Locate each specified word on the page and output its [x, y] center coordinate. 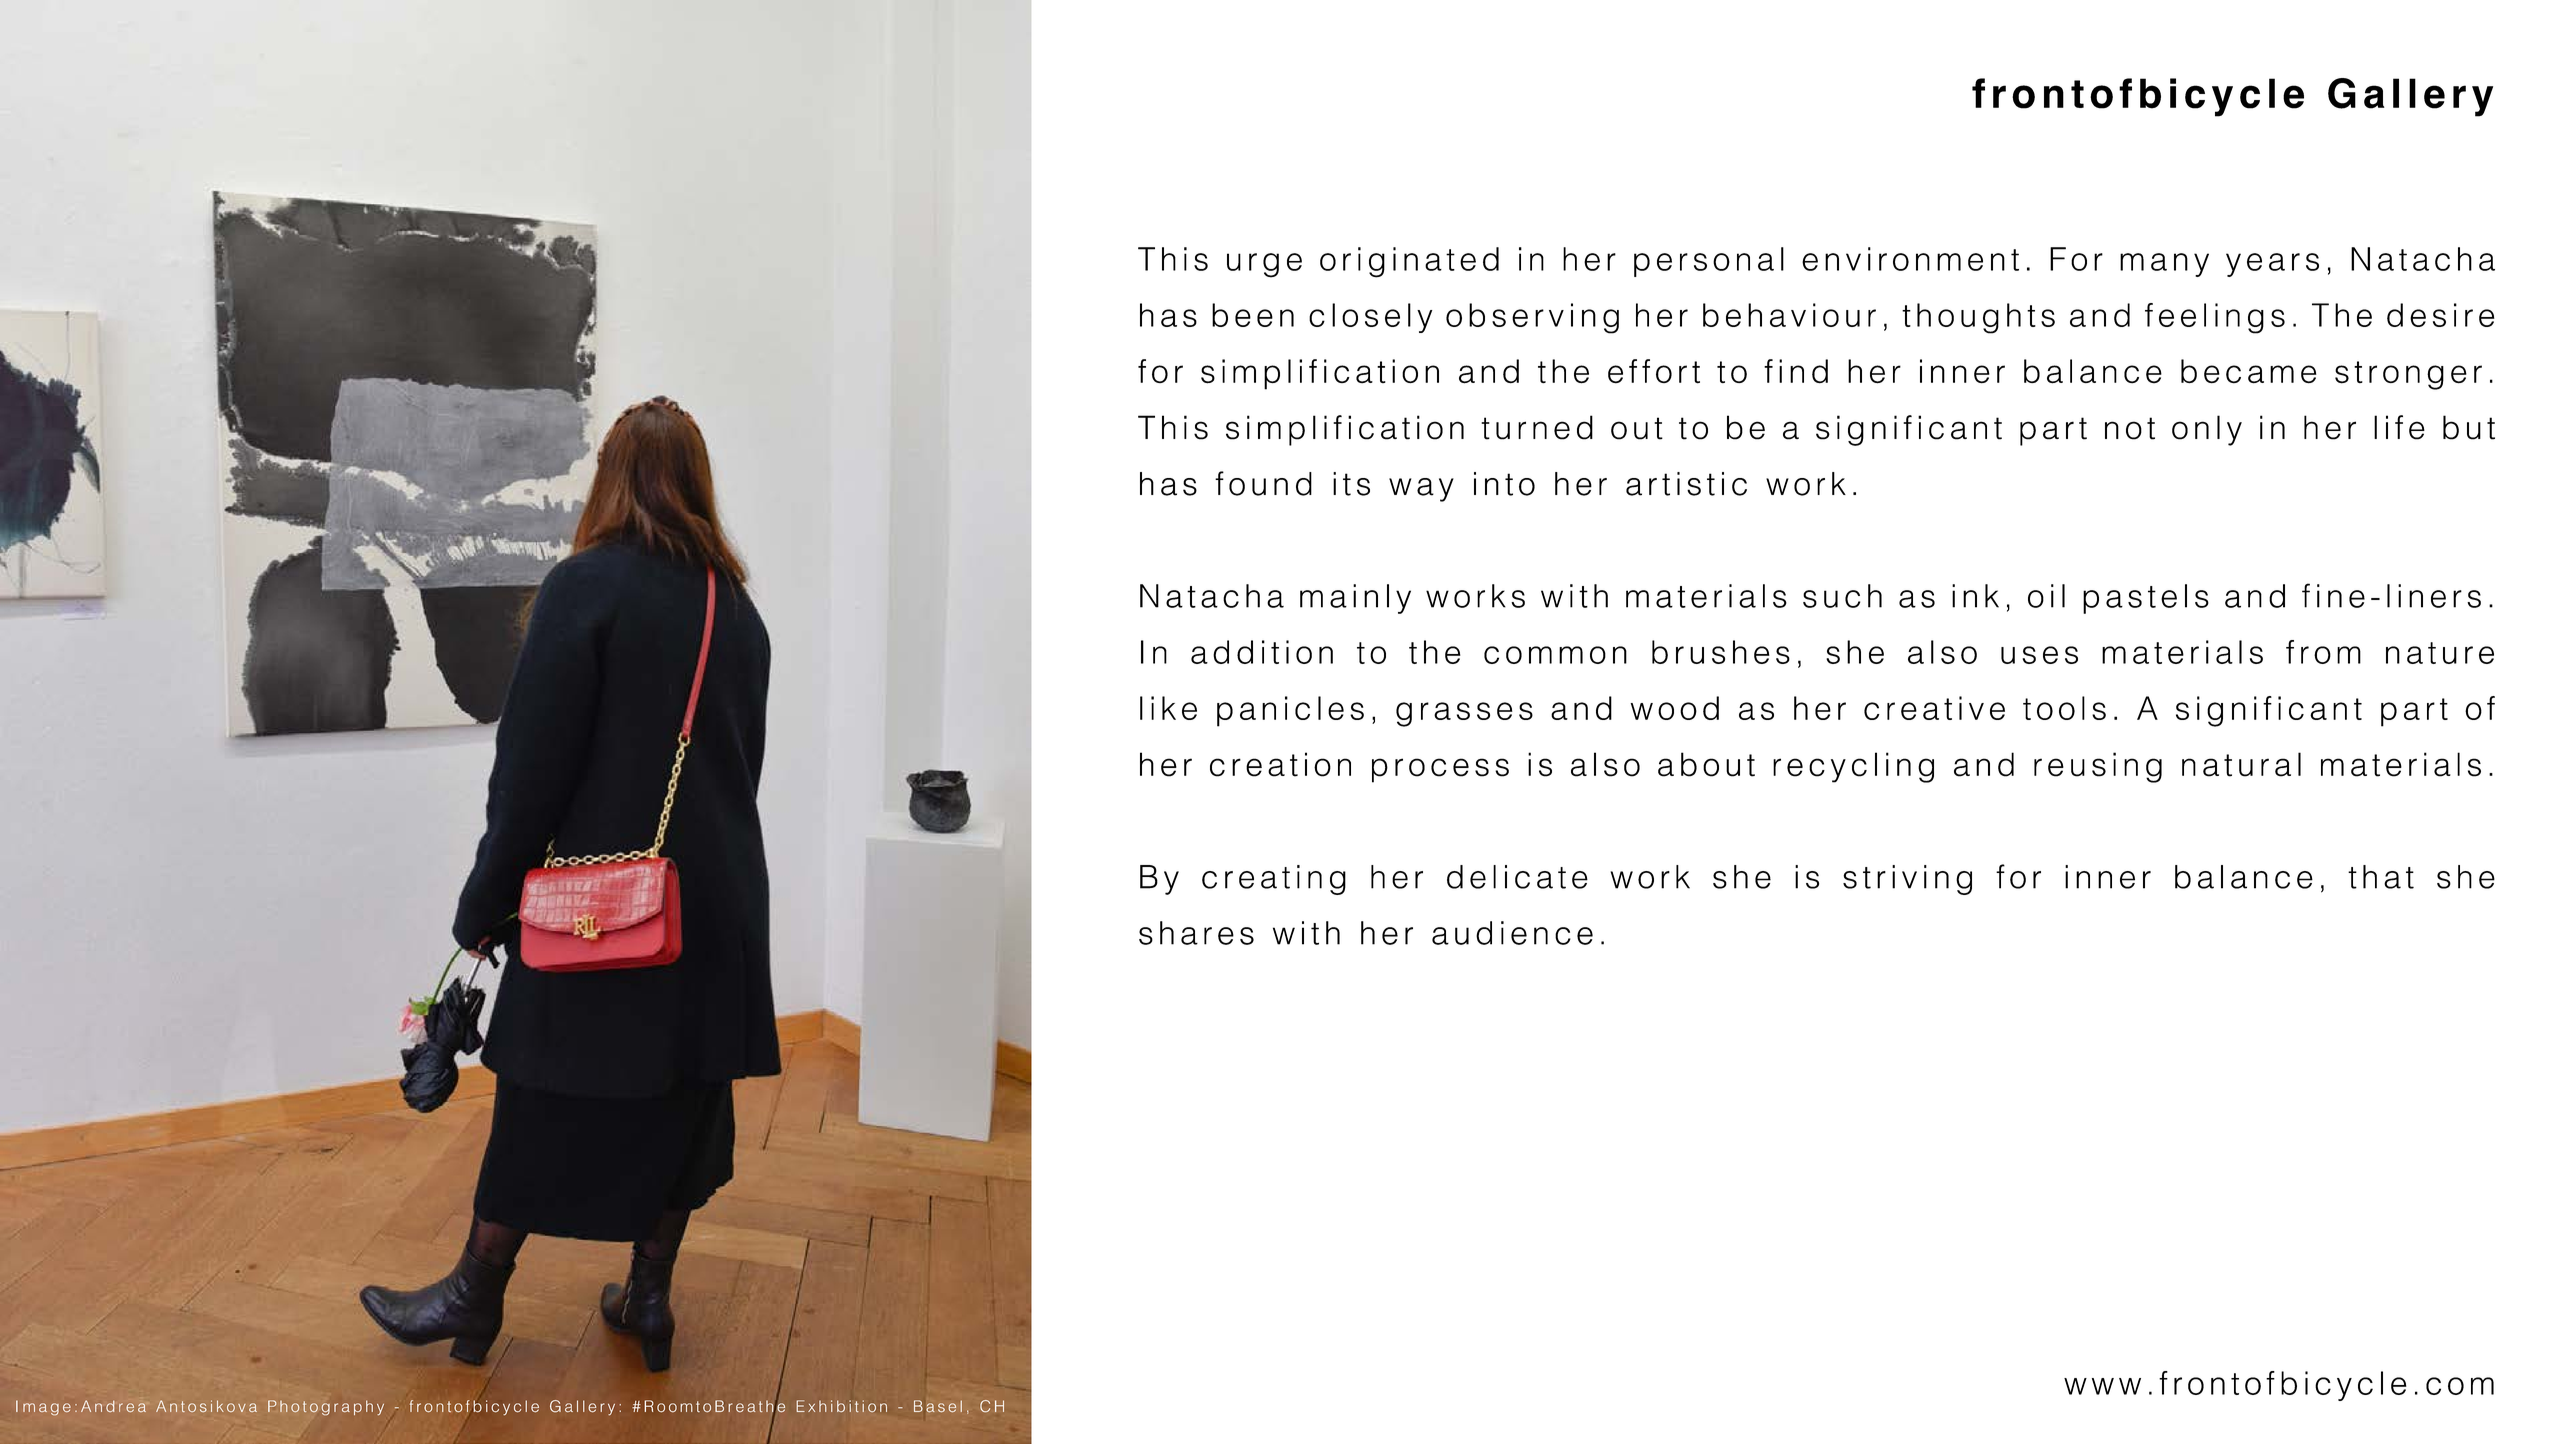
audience [1512, 933]
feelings [2215, 318]
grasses [1464, 714]
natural [2241, 764]
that [2381, 877]
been [1253, 315]
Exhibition [842, 1406]
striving [1907, 880]
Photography [326, 1407]
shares [1196, 933]
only [2207, 430]
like [1168, 708]
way [1421, 490]
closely [1370, 318]
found [1263, 483]
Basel [938, 1406]
